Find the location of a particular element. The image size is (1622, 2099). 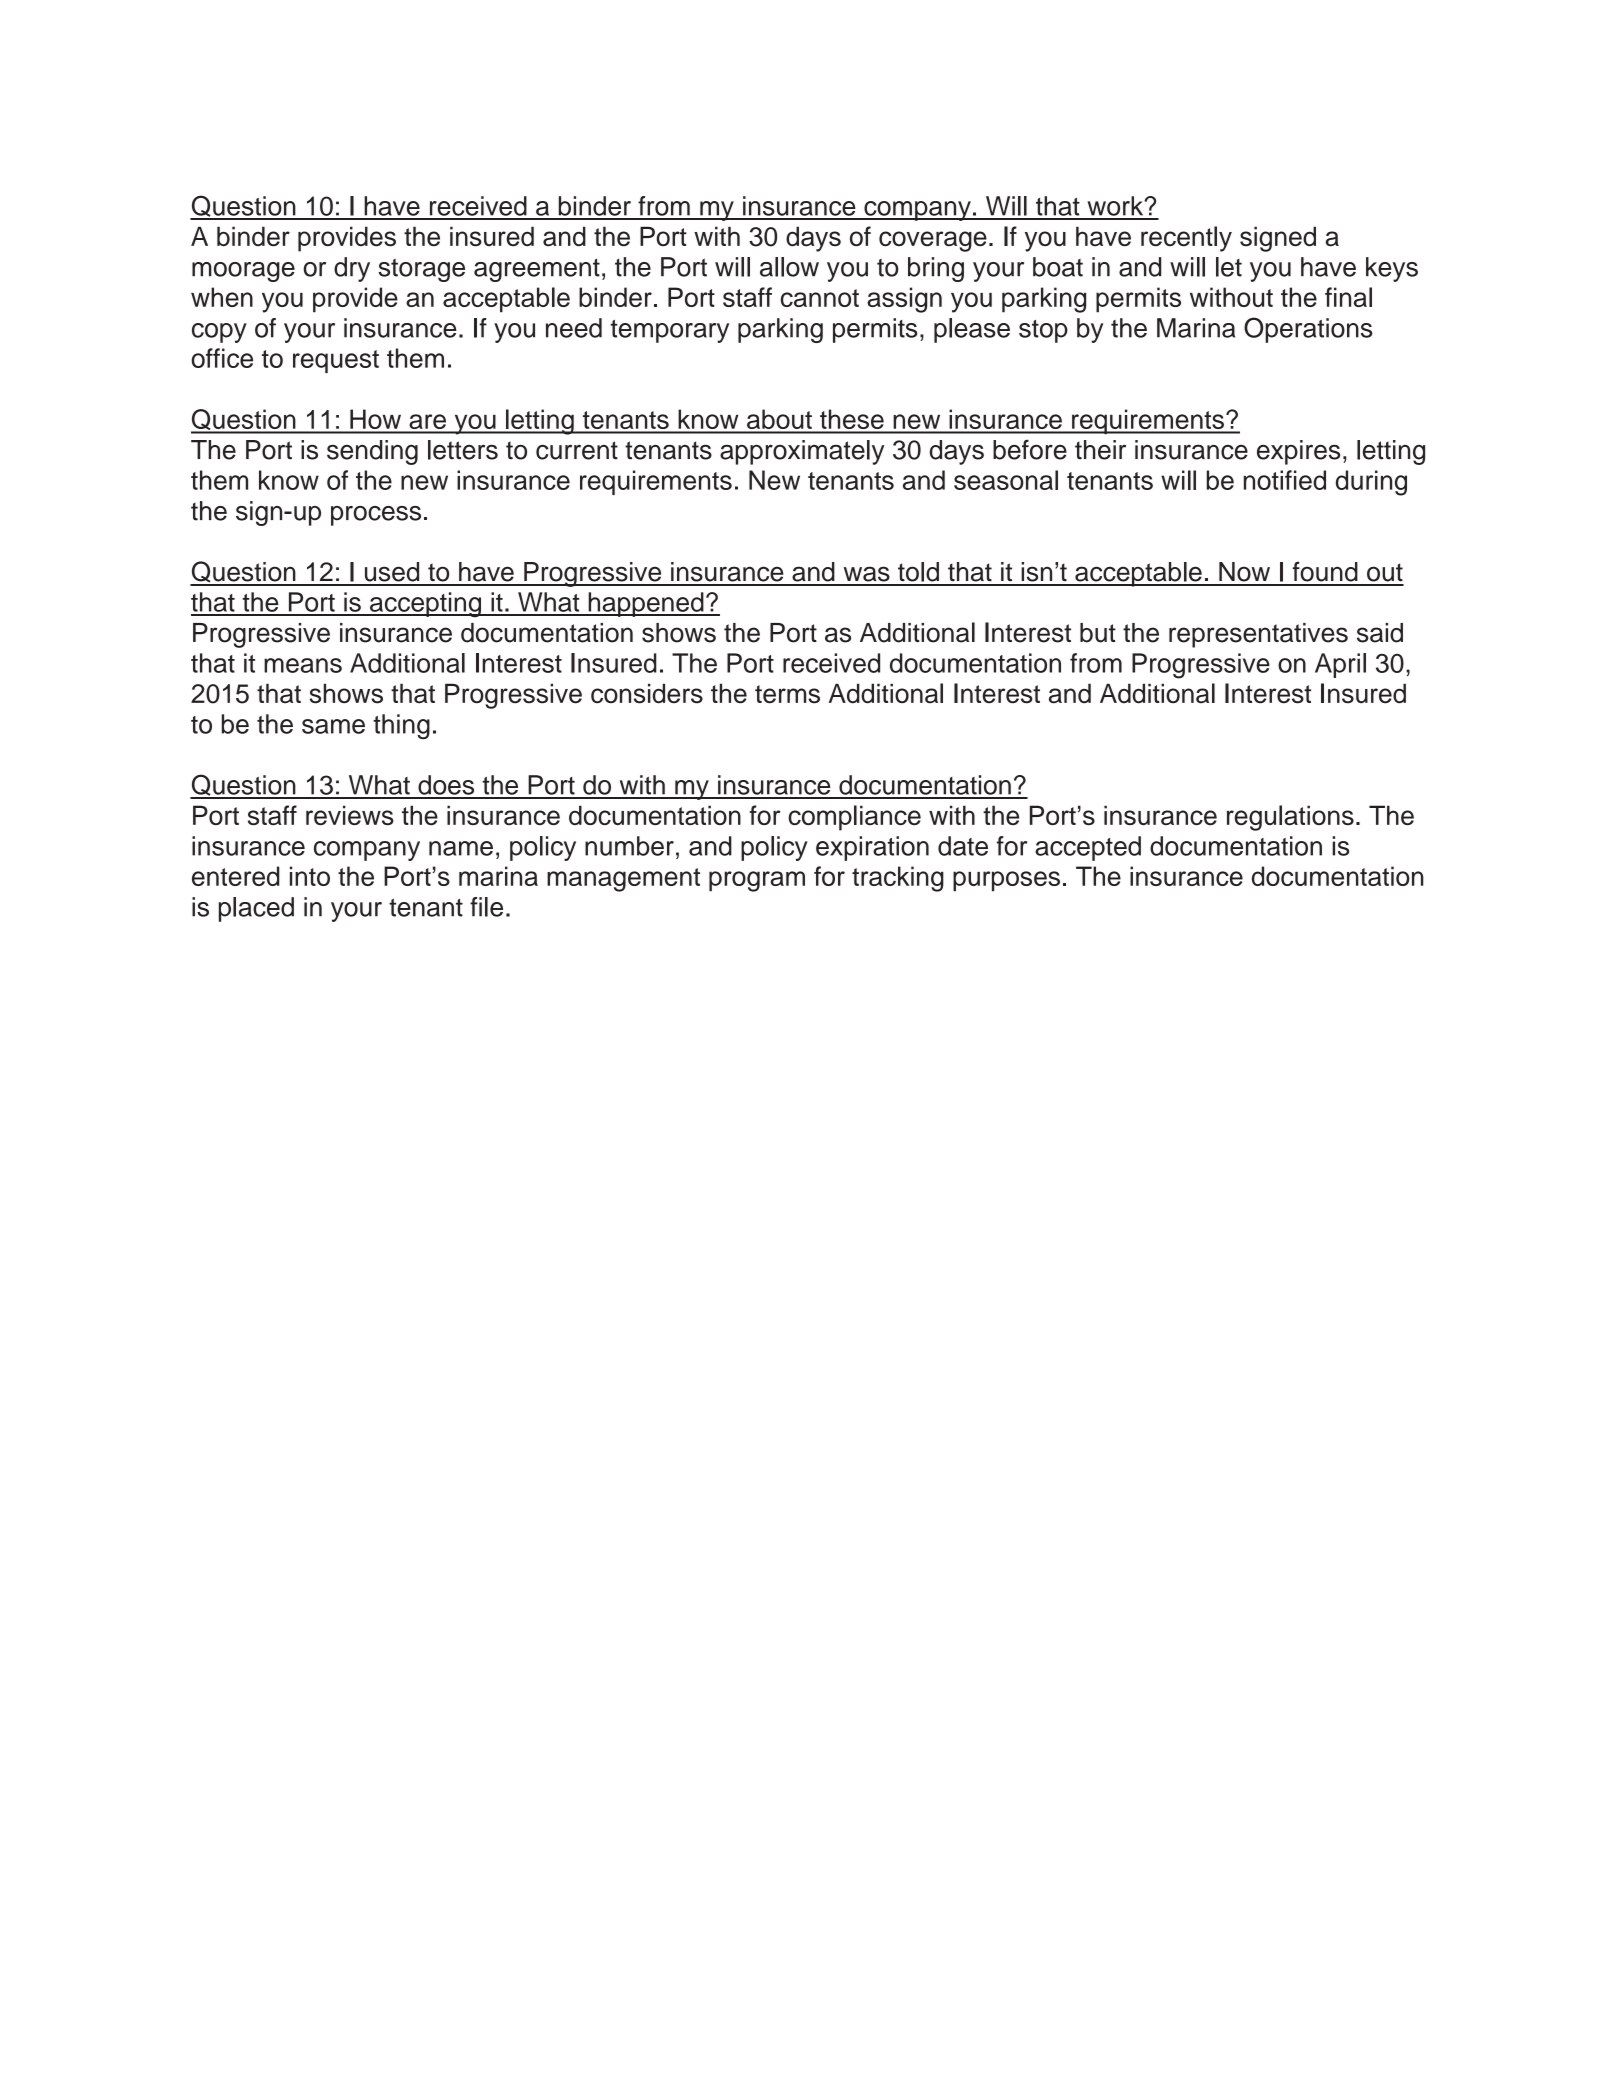

allow is located at coordinates (789, 267).
